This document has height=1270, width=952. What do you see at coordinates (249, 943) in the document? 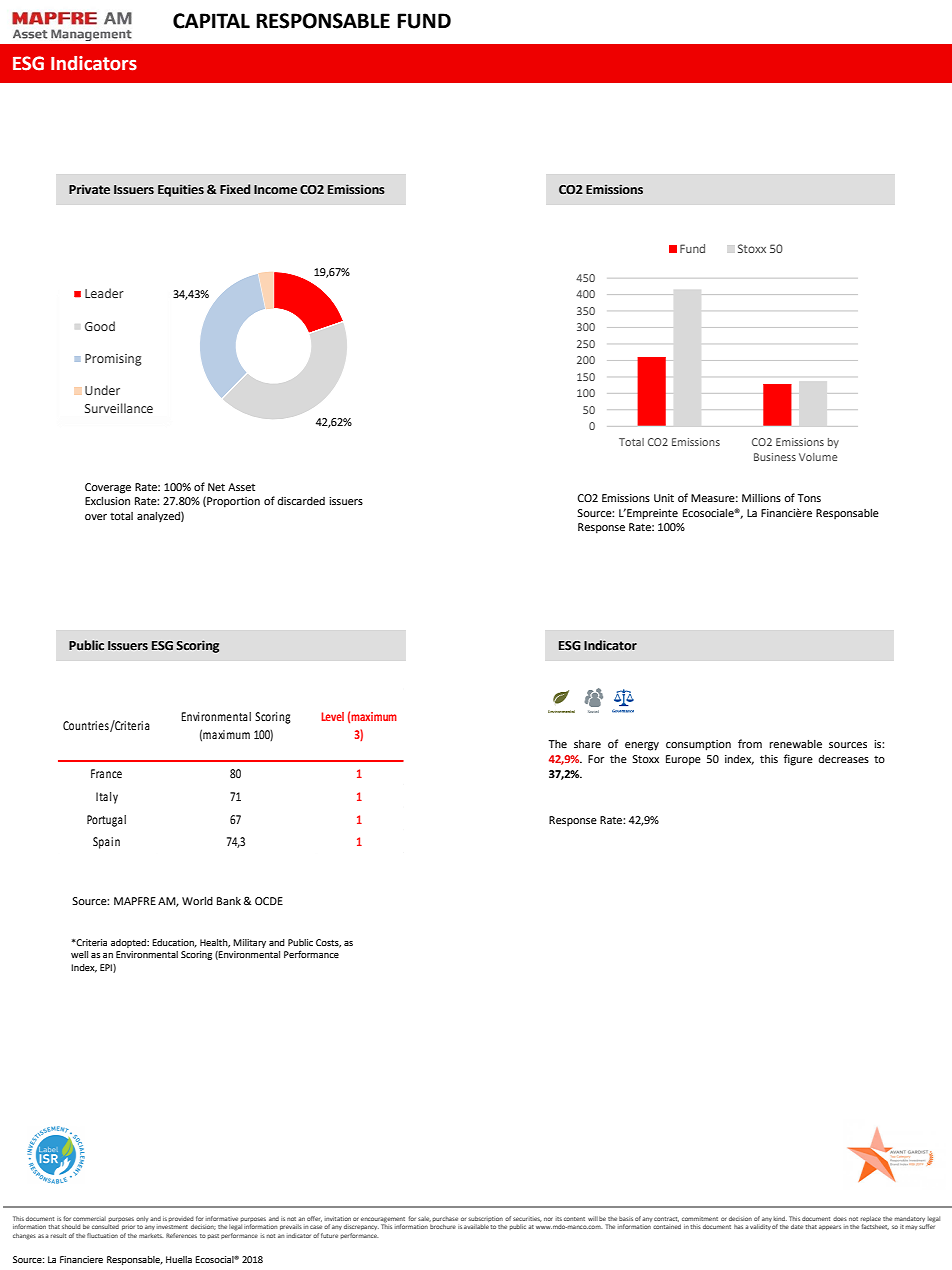
I see `Military` at bounding box center [249, 943].
